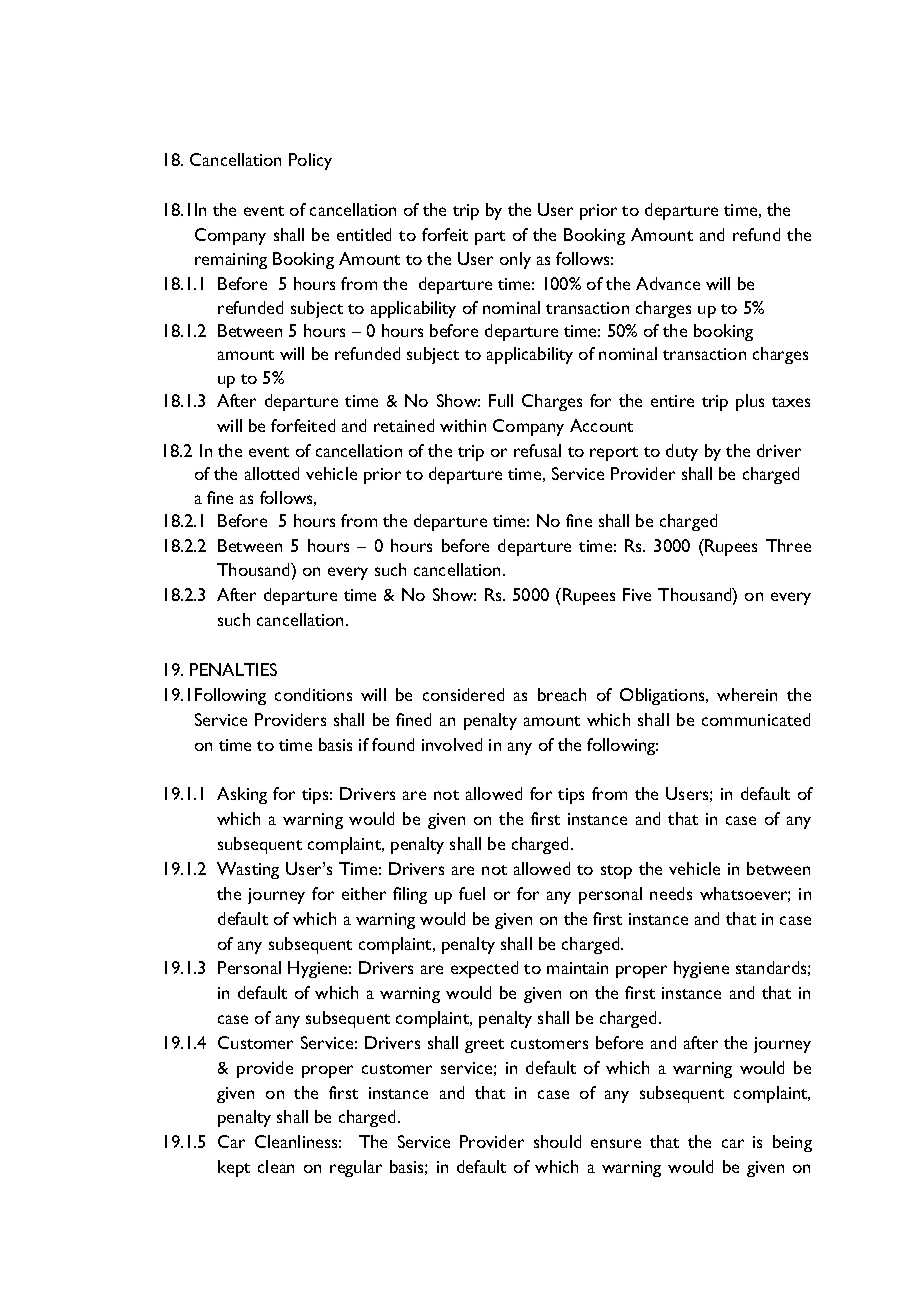  I want to click on should, so click(557, 1141).
